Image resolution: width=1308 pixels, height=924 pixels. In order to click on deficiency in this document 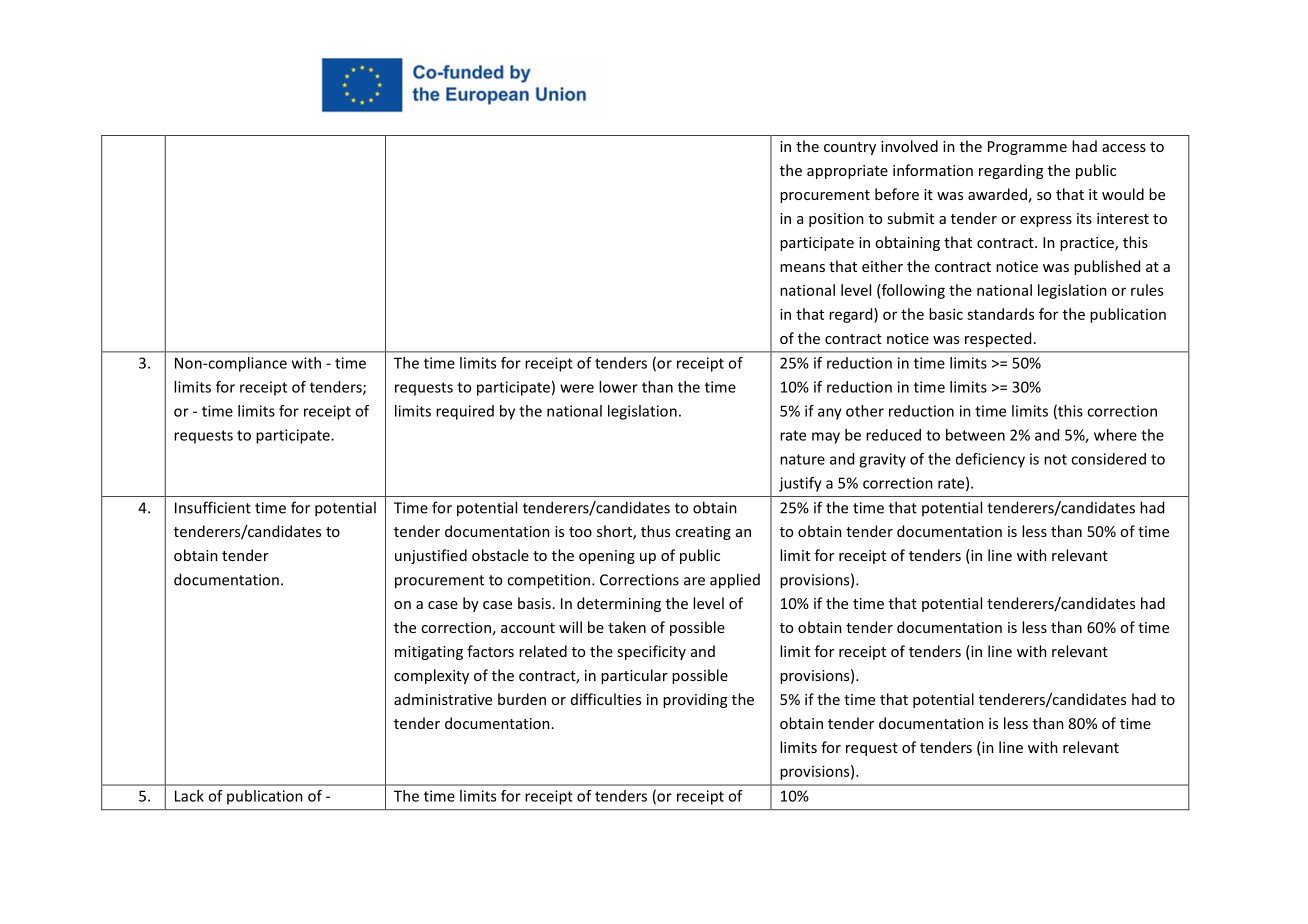, I will do `click(990, 460)`.
